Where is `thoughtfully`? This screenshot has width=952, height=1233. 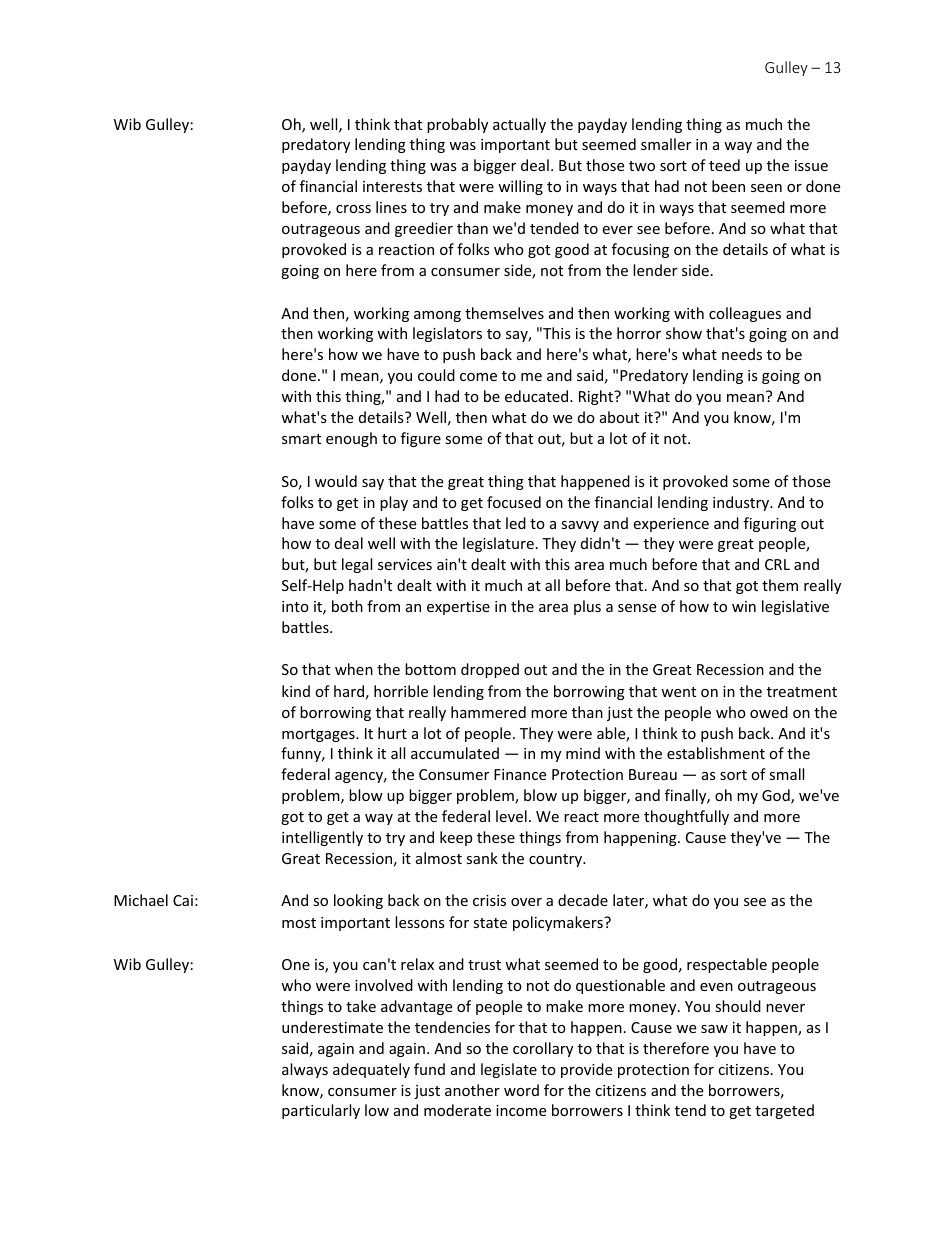
thoughtfully is located at coordinates (686, 817).
